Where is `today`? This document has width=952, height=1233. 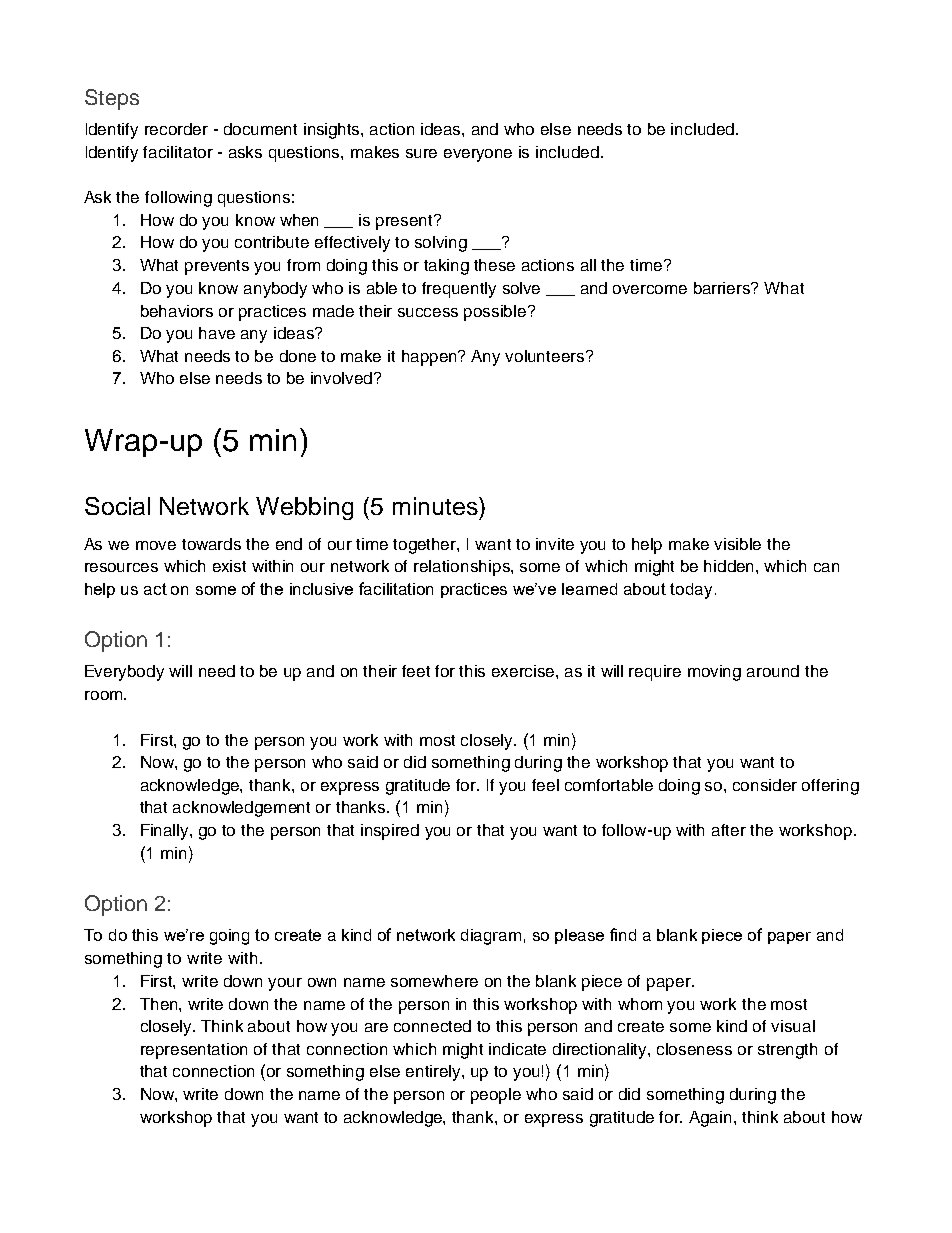
today is located at coordinates (693, 591).
